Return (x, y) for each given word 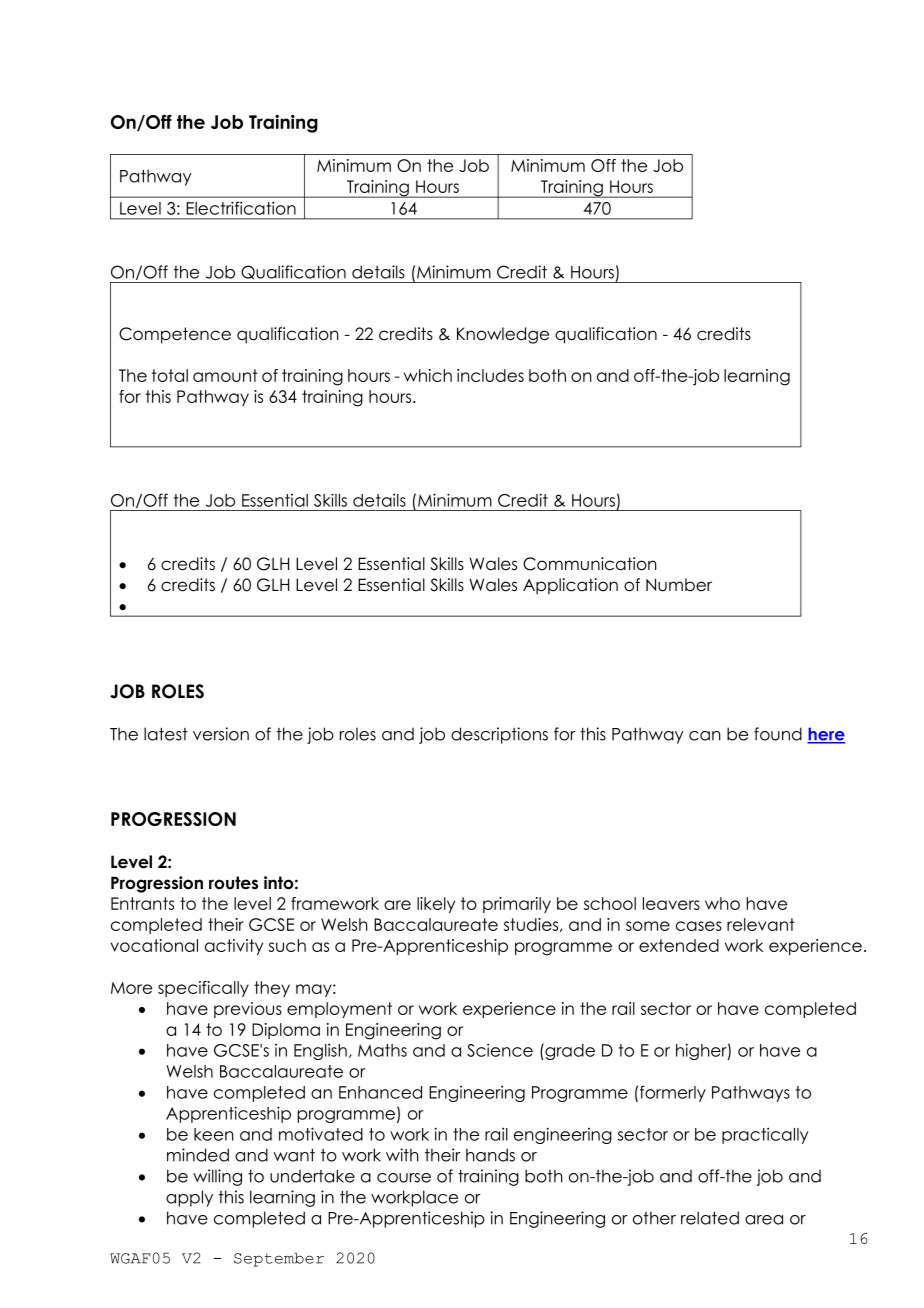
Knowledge (503, 335)
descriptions (499, 735)
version (221, 734)
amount (225, 375)
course (404, 1178)
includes (490, 375)
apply (189, 1198)
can (705, 736)
